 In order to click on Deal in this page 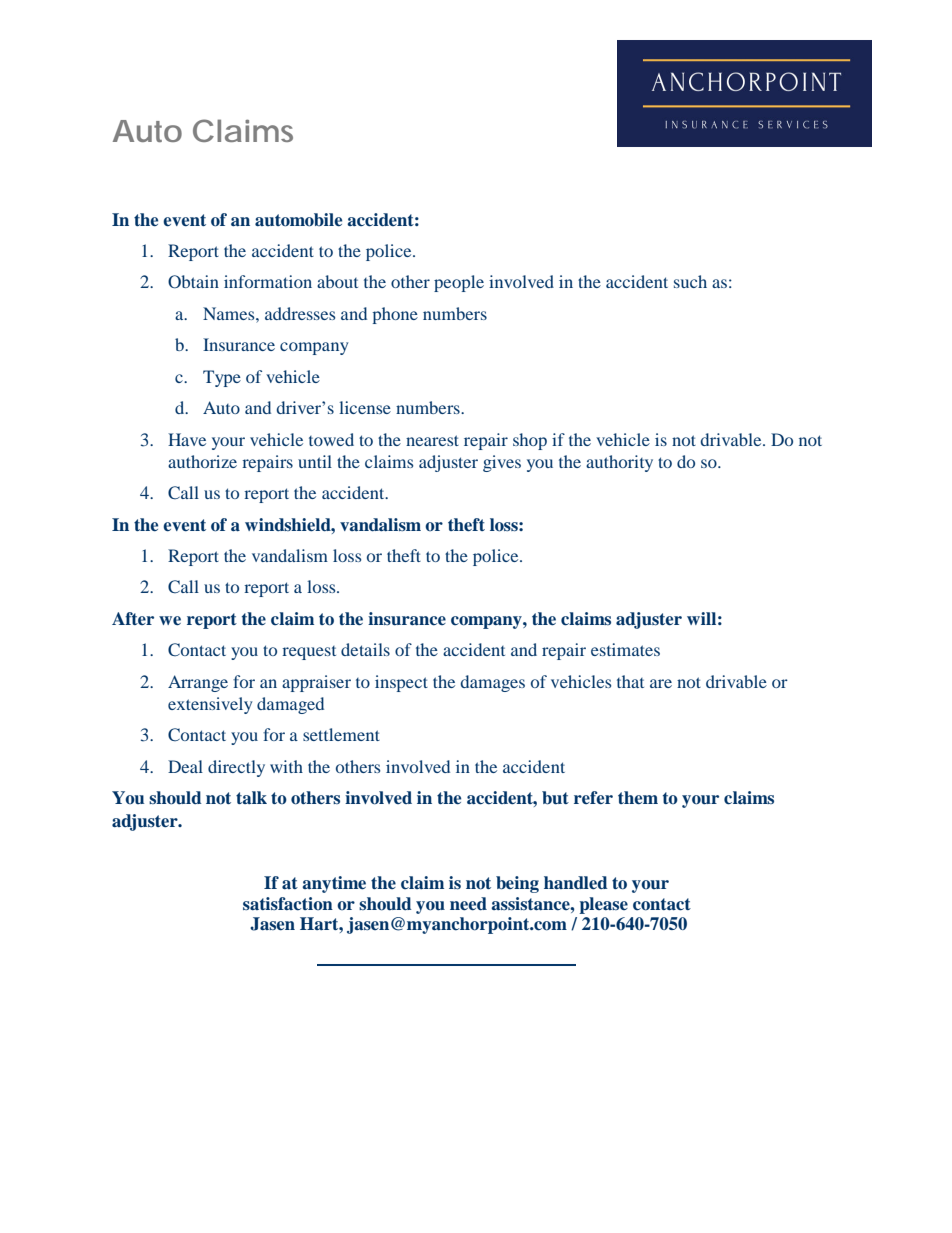, I will do `click(185, 766)`.
